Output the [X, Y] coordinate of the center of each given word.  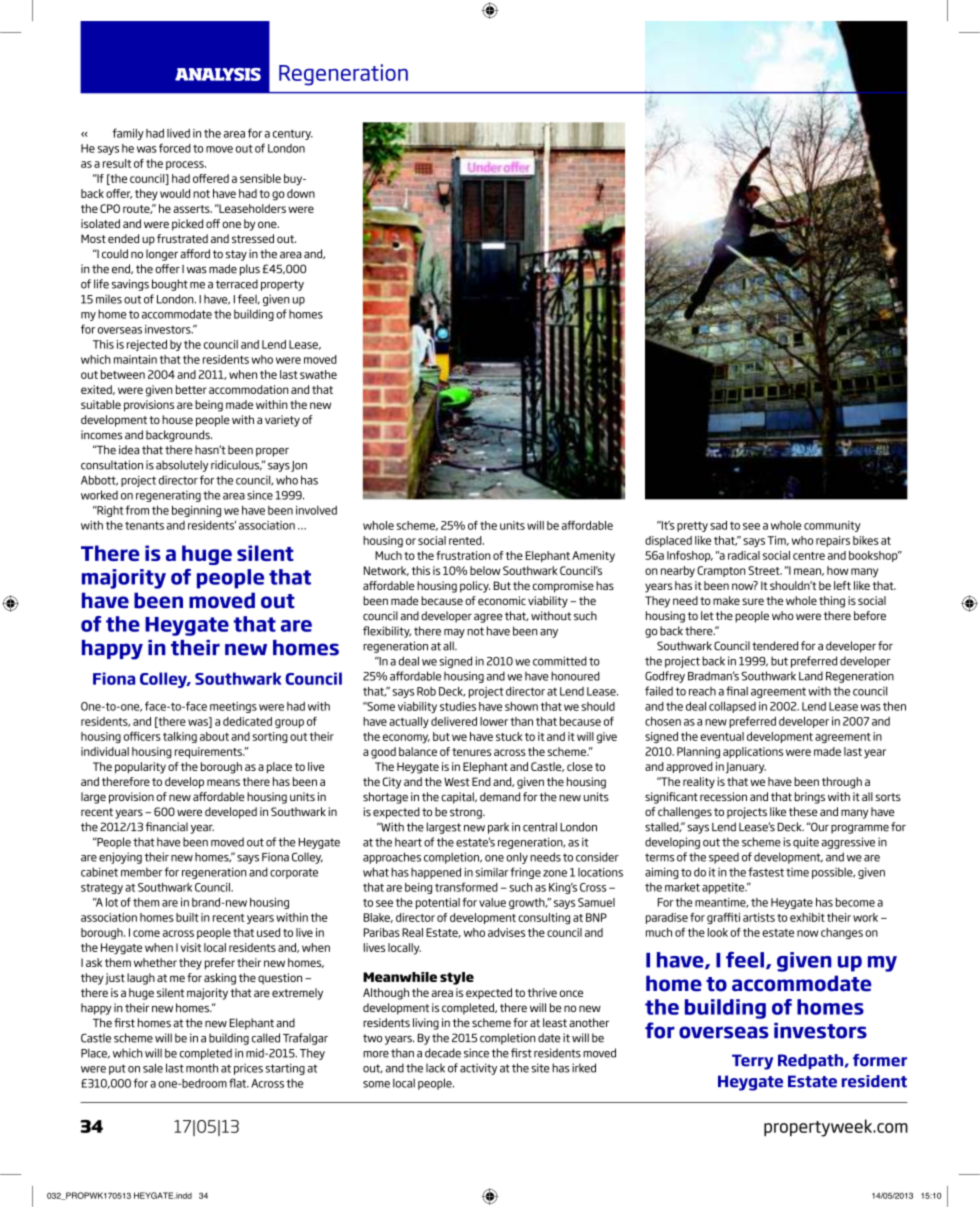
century [293, 135]
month [202, 1068]
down [301, 193]
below [485, 570]
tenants [144, 525]
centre [809, 556]
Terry [752, 1062]
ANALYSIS [218, 74]
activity [478, 1069]
